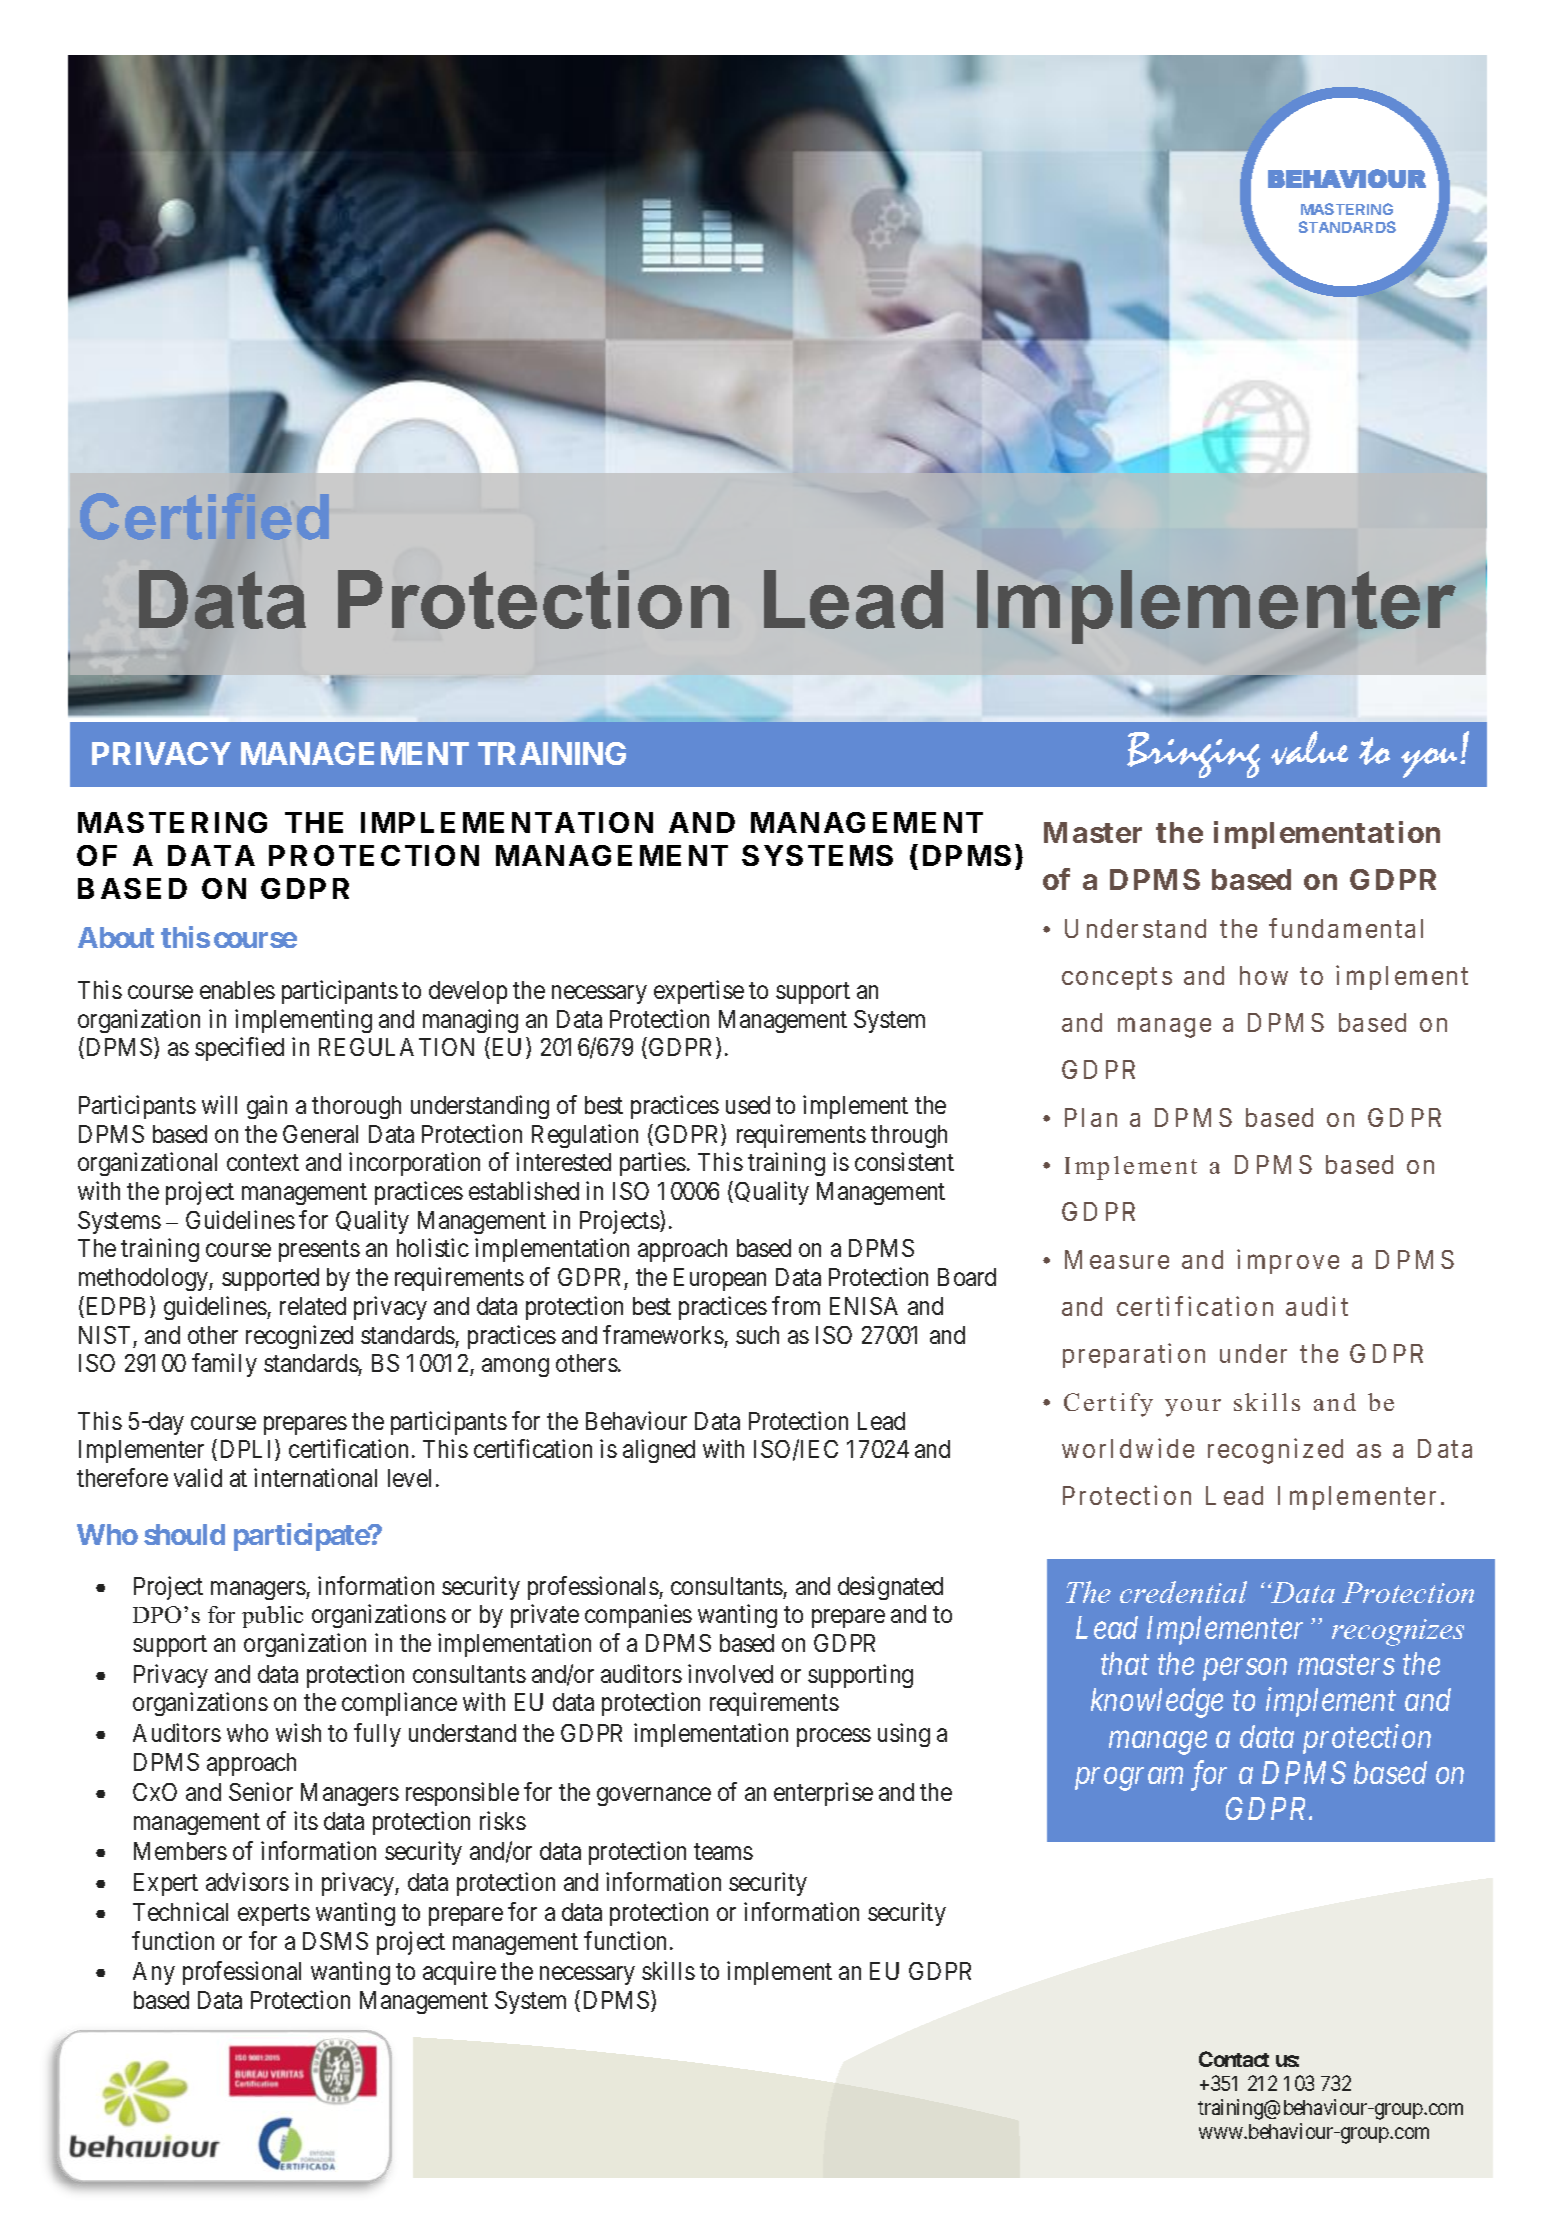 The height and width of the screenshot is (2213, 1564). What do you see at coordinates (459, 1973) in the screenshot?
I see `acquire` at bounding box center [459, 1973].
